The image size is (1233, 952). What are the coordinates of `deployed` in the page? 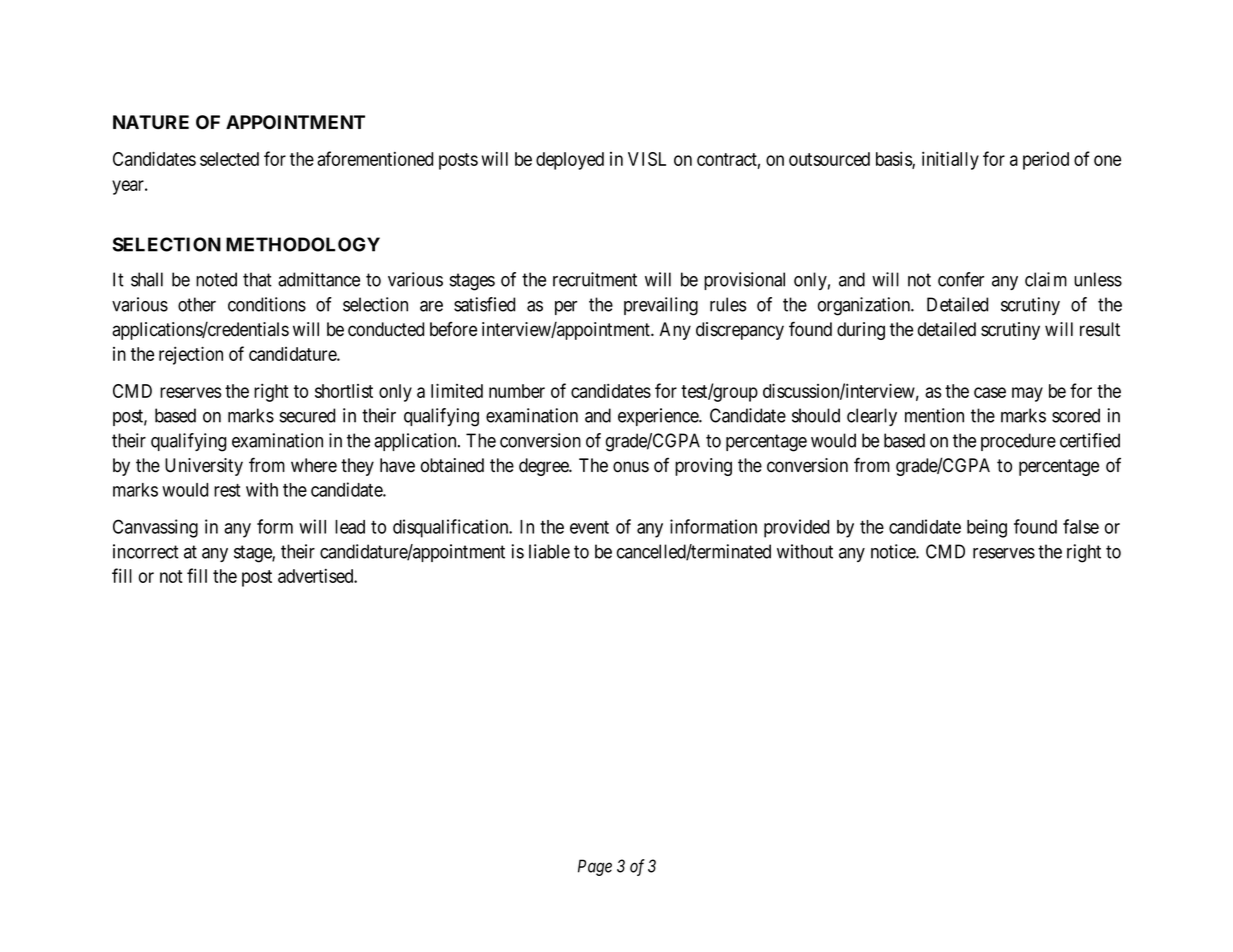 It's located at (570, 161).
